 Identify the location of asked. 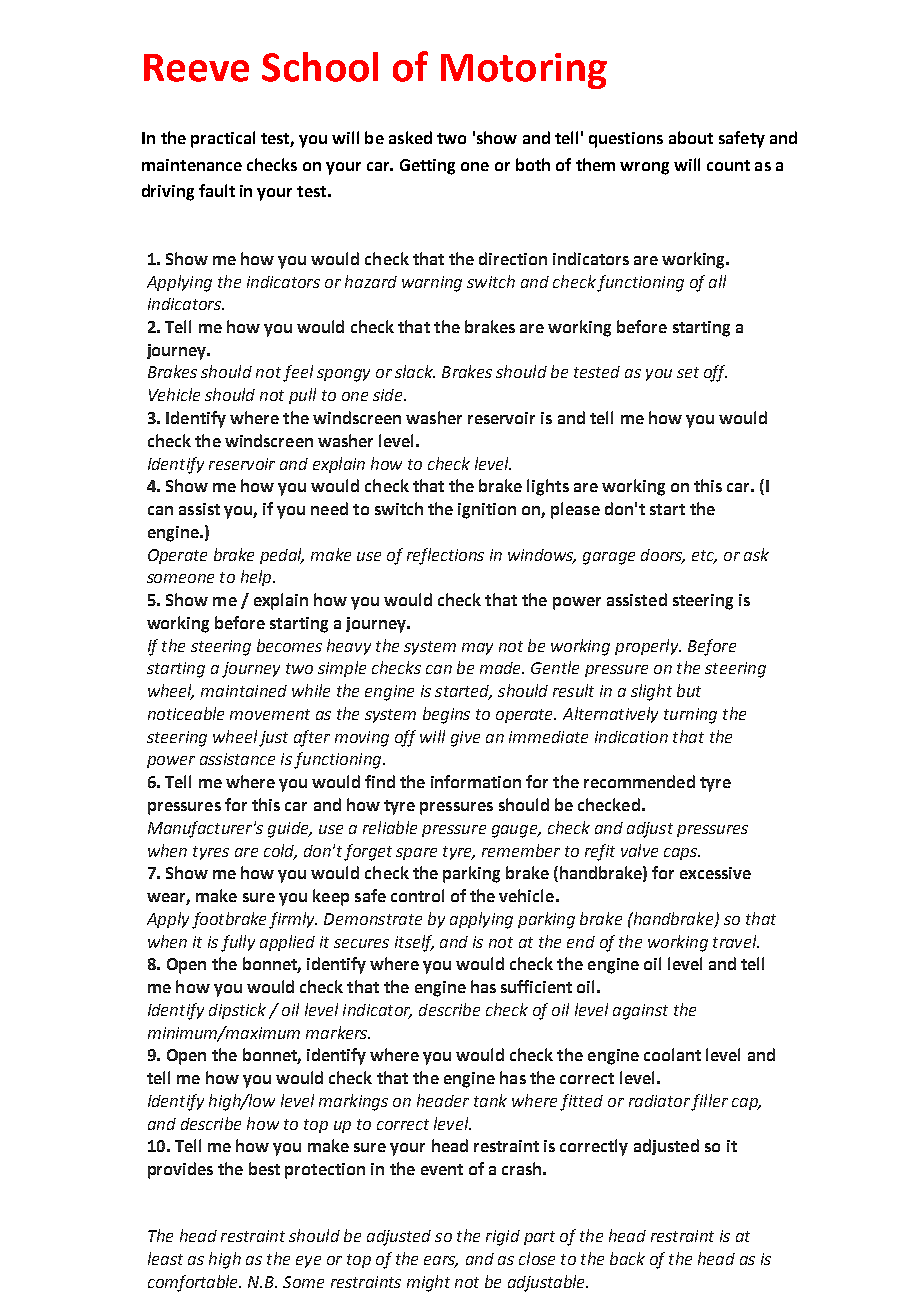
(410, 137).
